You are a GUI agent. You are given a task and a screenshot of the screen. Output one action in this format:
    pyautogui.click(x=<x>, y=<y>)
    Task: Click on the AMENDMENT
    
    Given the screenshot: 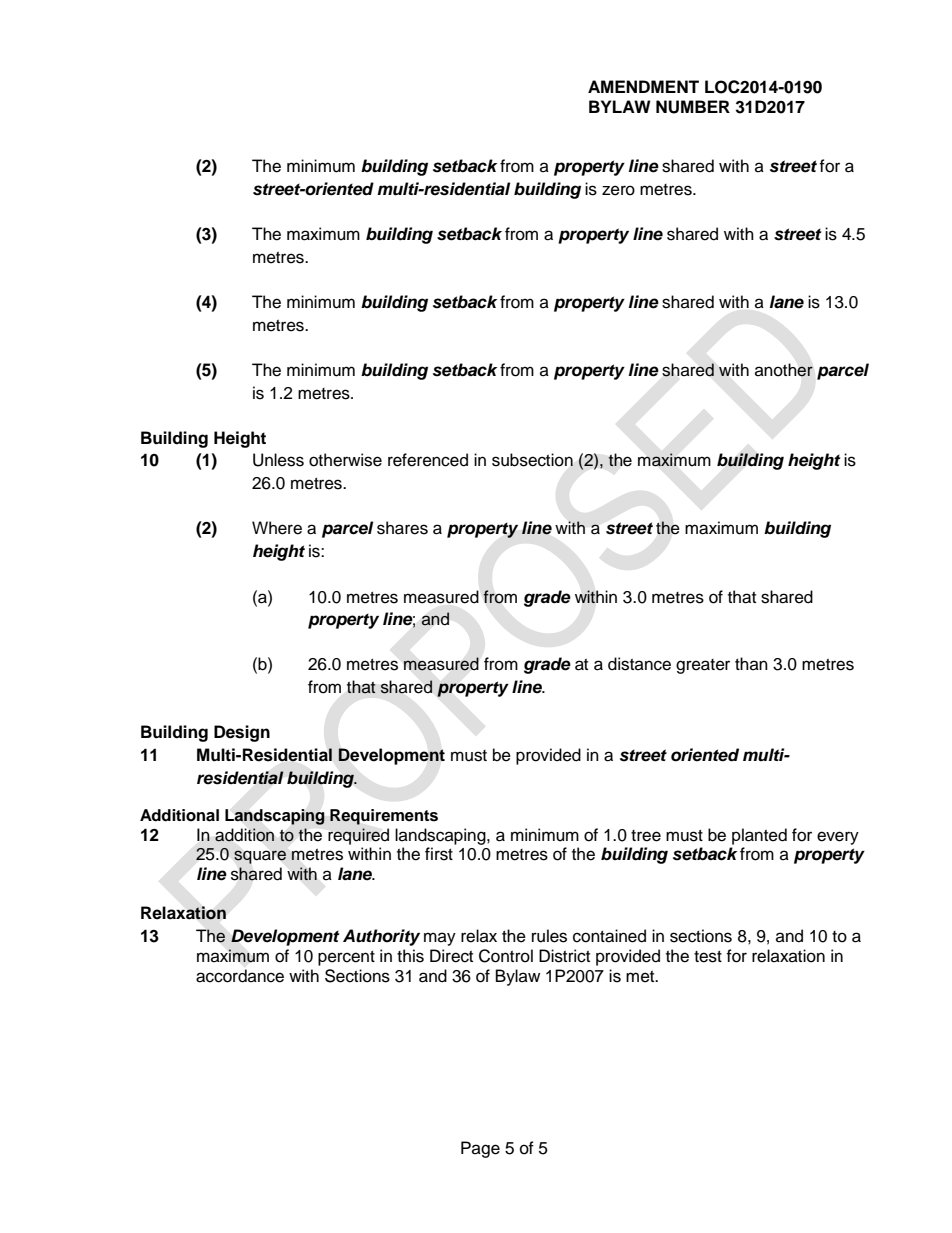 What is the action you would take?
    pyautogui.click(x=643, y=86)
